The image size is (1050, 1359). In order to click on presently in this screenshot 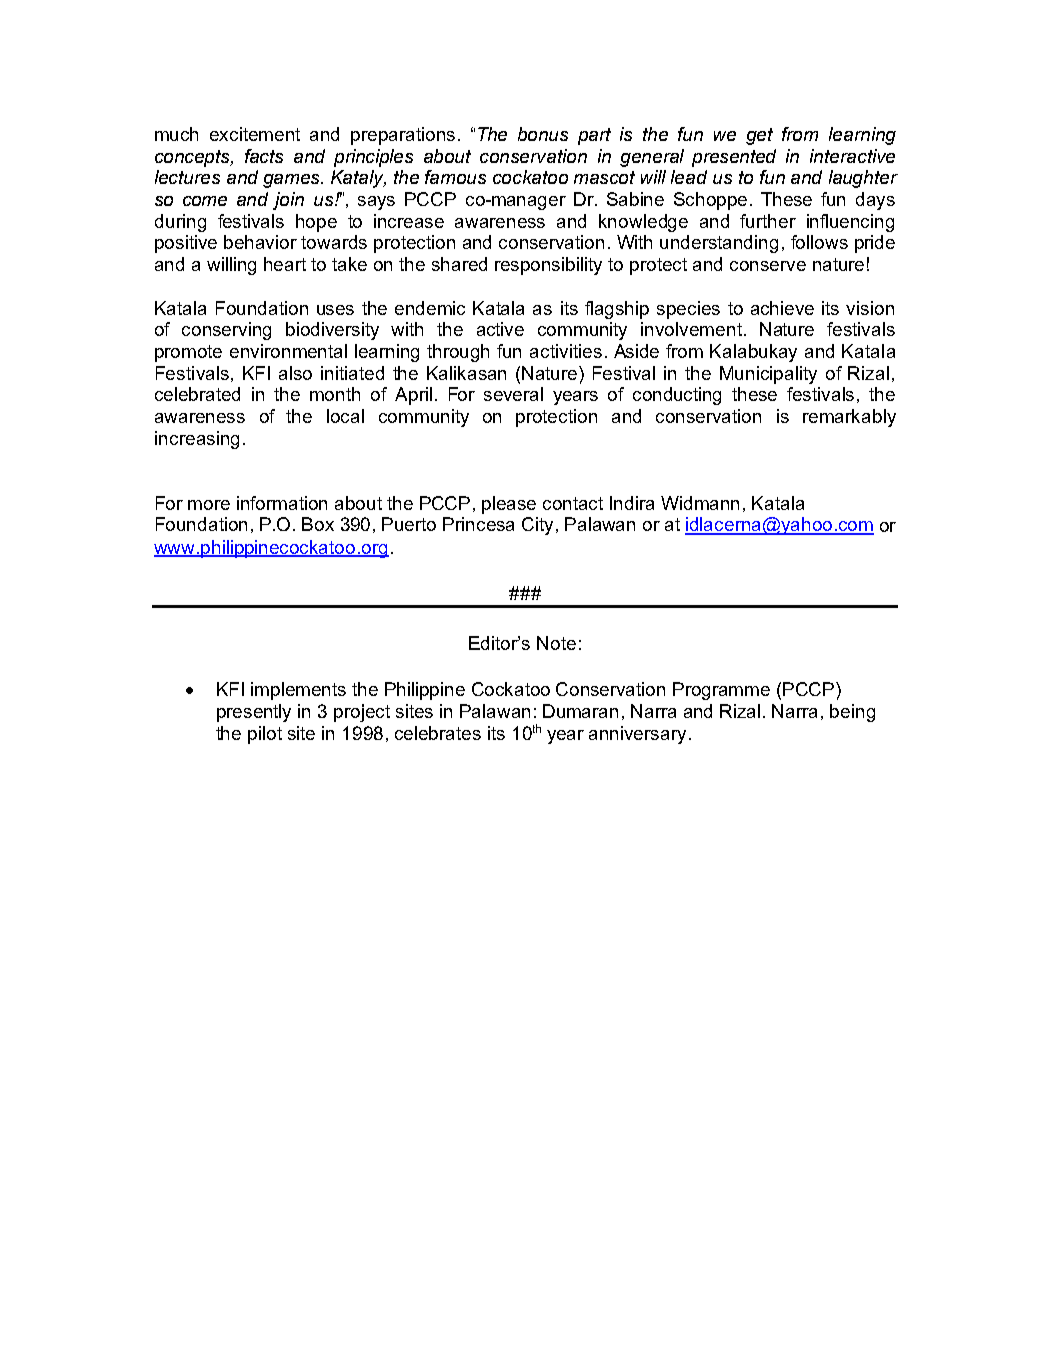, I will do `click(254, 713)`.
